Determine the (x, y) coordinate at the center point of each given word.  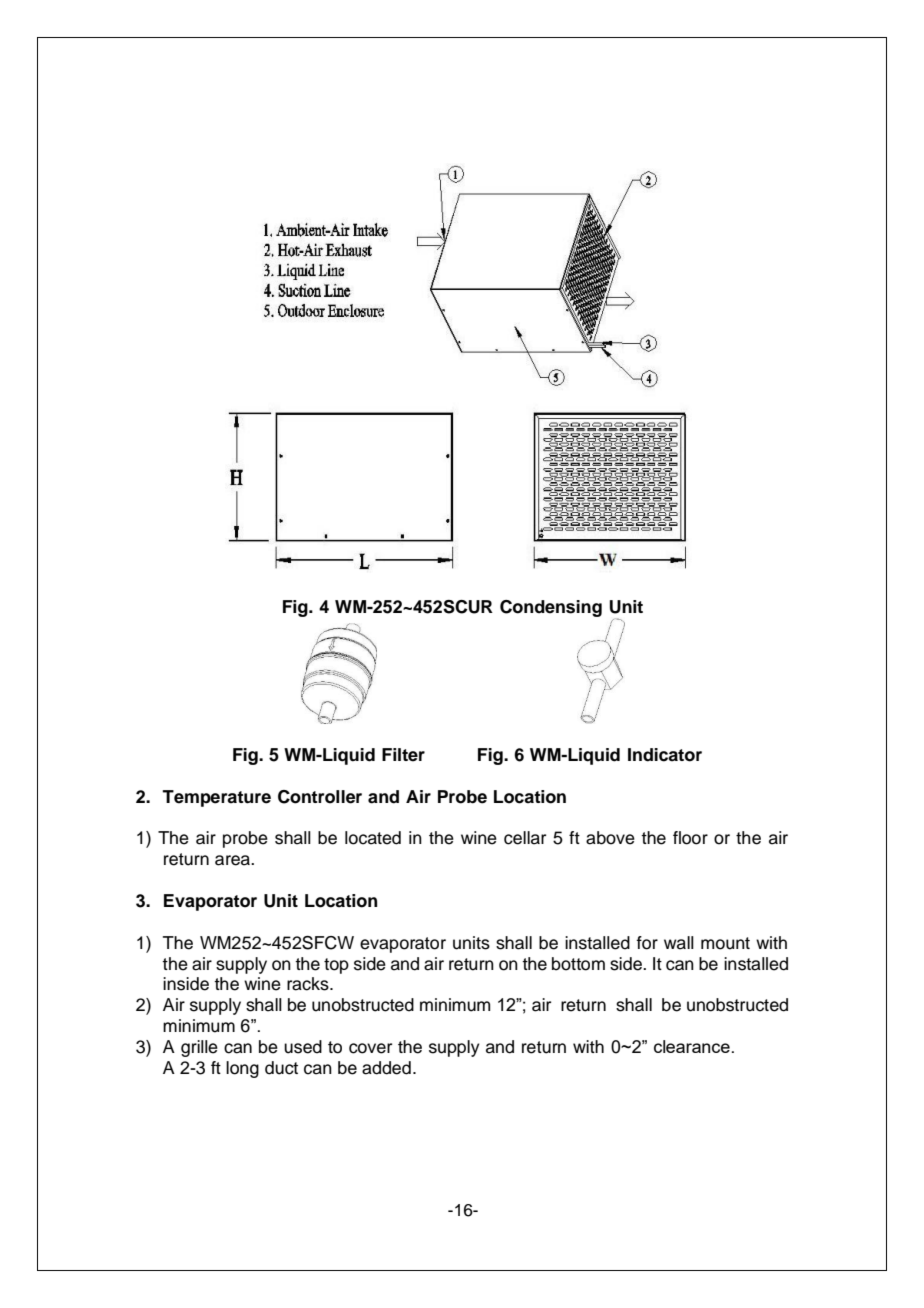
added (386, 1068)
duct (281, 1068)
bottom (578, 964)
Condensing (551, 608)
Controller (320, 797)
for (647, 943)
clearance (692, 1046)
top (336, 966)
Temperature (216, 798)
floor (690, 838)
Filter (403, 755)
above (610, 838)
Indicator (665, 755)
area (233, 860)
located (373, 838)
